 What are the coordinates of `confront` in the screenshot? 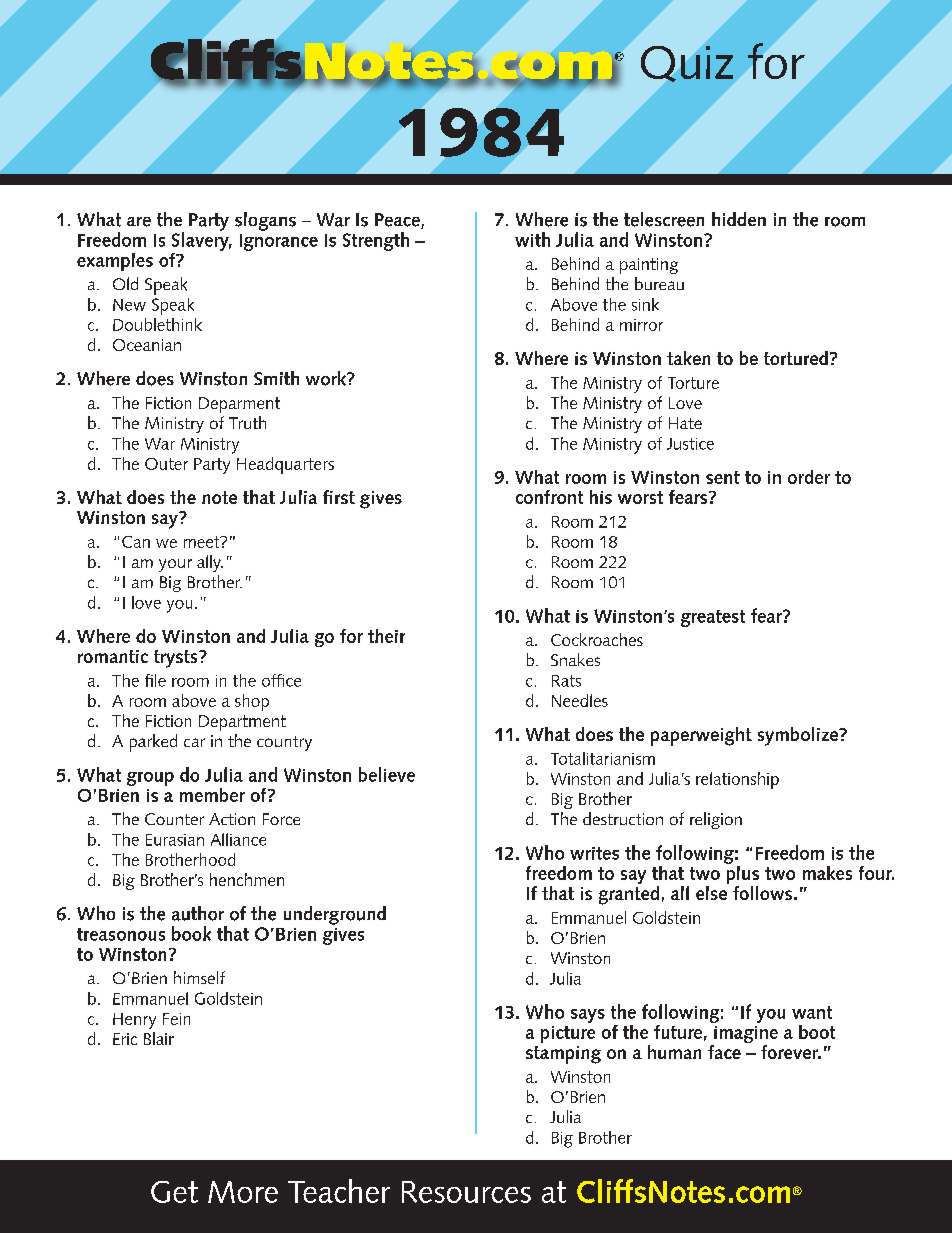 It's located at (549, 497).
